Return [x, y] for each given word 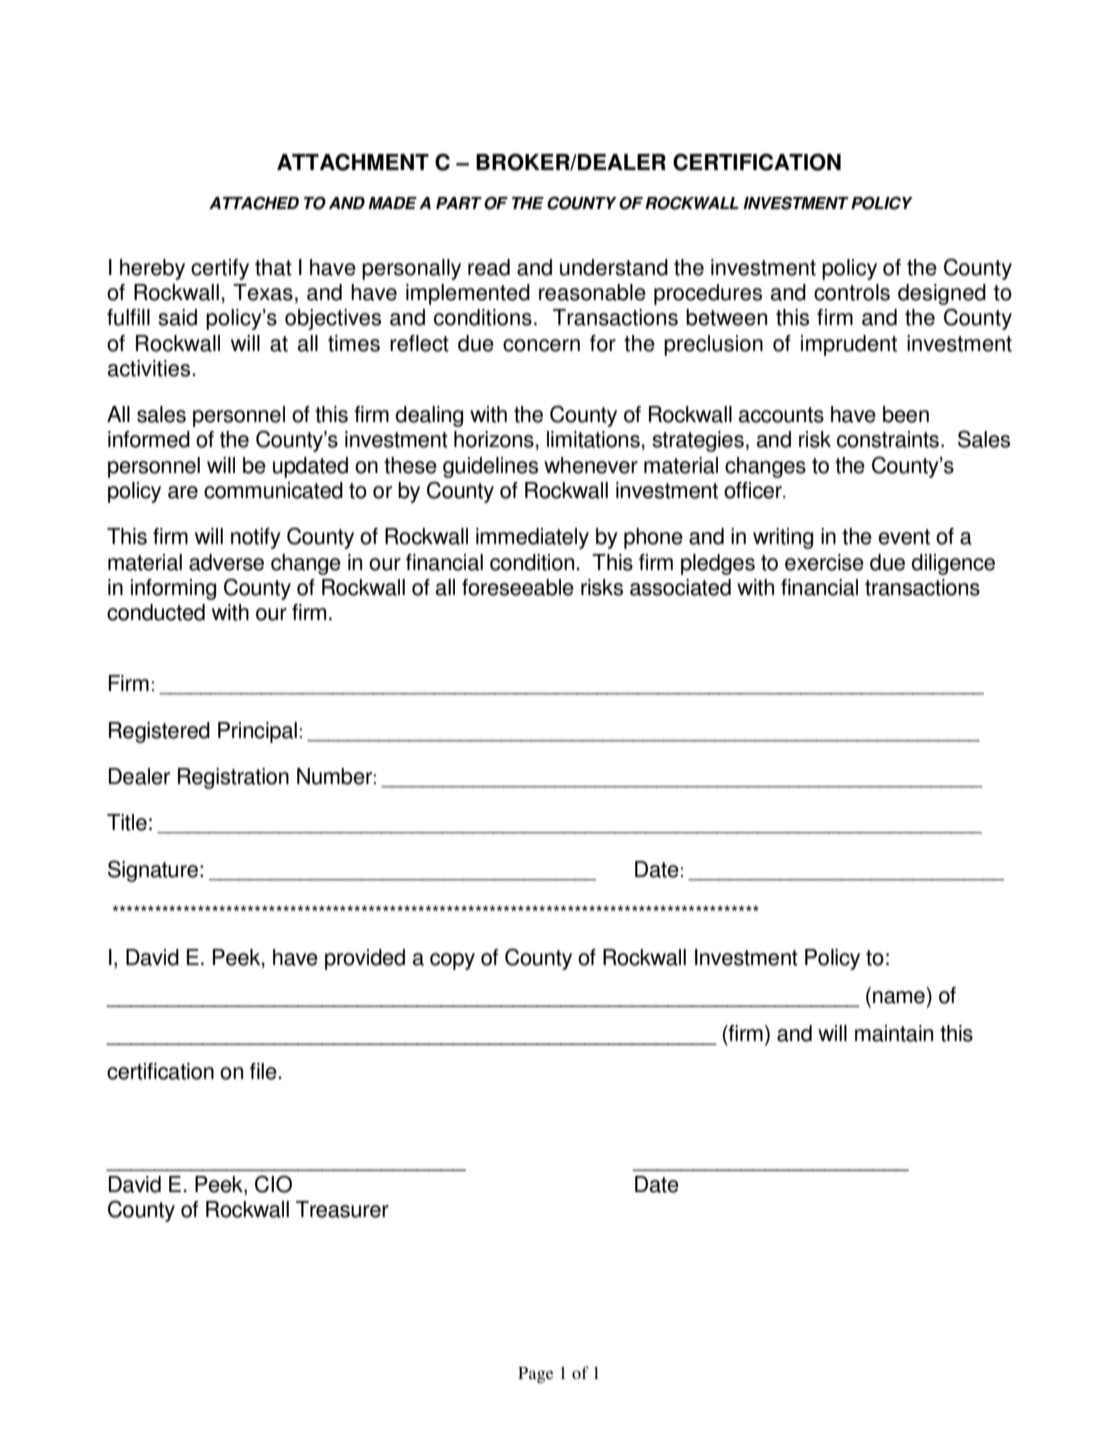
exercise [824, 562]
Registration [233, 778]
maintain [894, 1033]
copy [452, 961]
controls [852, 292]
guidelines [490, 467]
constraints [889, 439]
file [264, 1071]
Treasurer [342, 1209]
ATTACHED [254, 203]
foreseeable [518, 587]
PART [459, 203]
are [183, 492]
